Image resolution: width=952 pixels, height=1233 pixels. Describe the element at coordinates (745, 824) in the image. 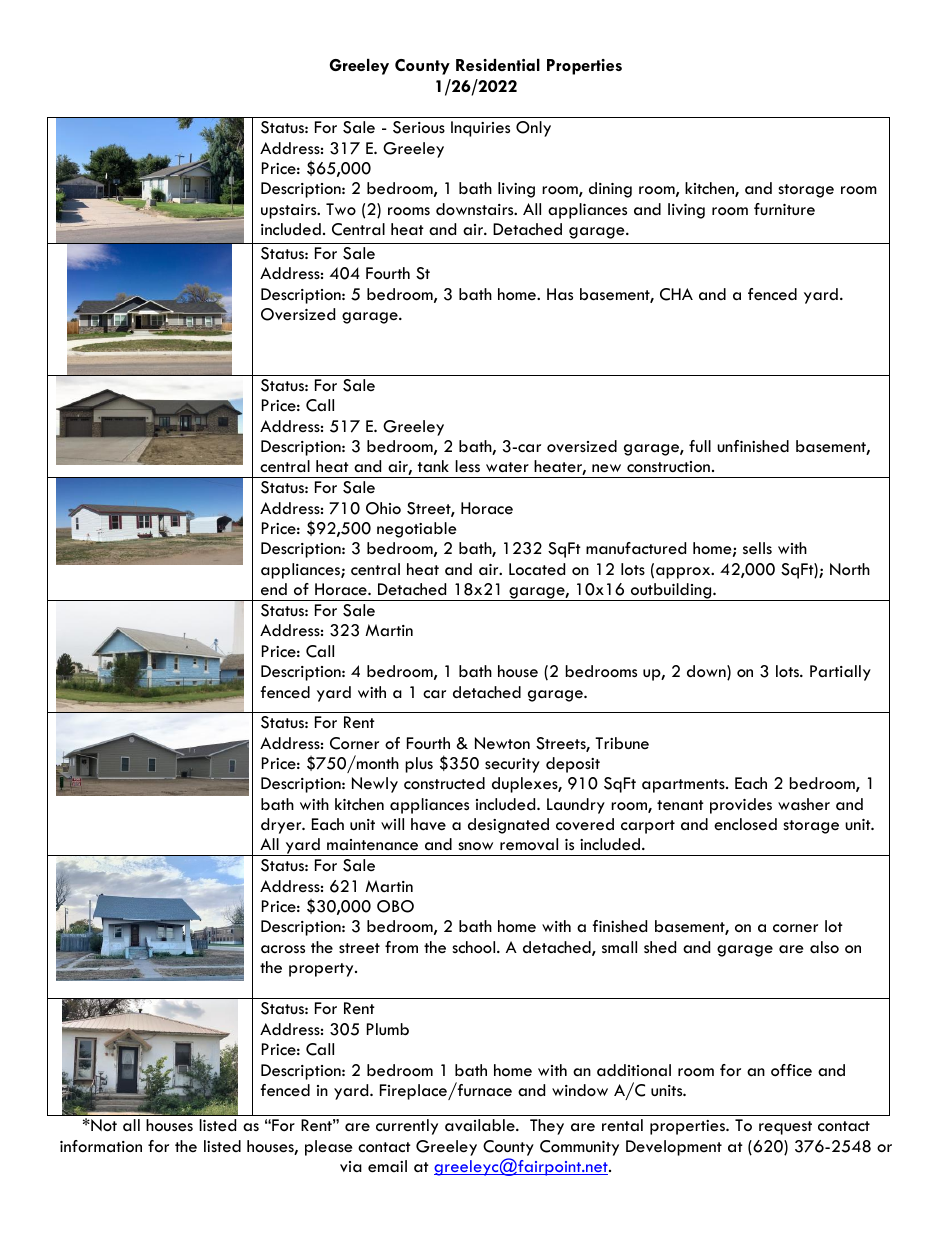

I see `enclosed` at that location.
